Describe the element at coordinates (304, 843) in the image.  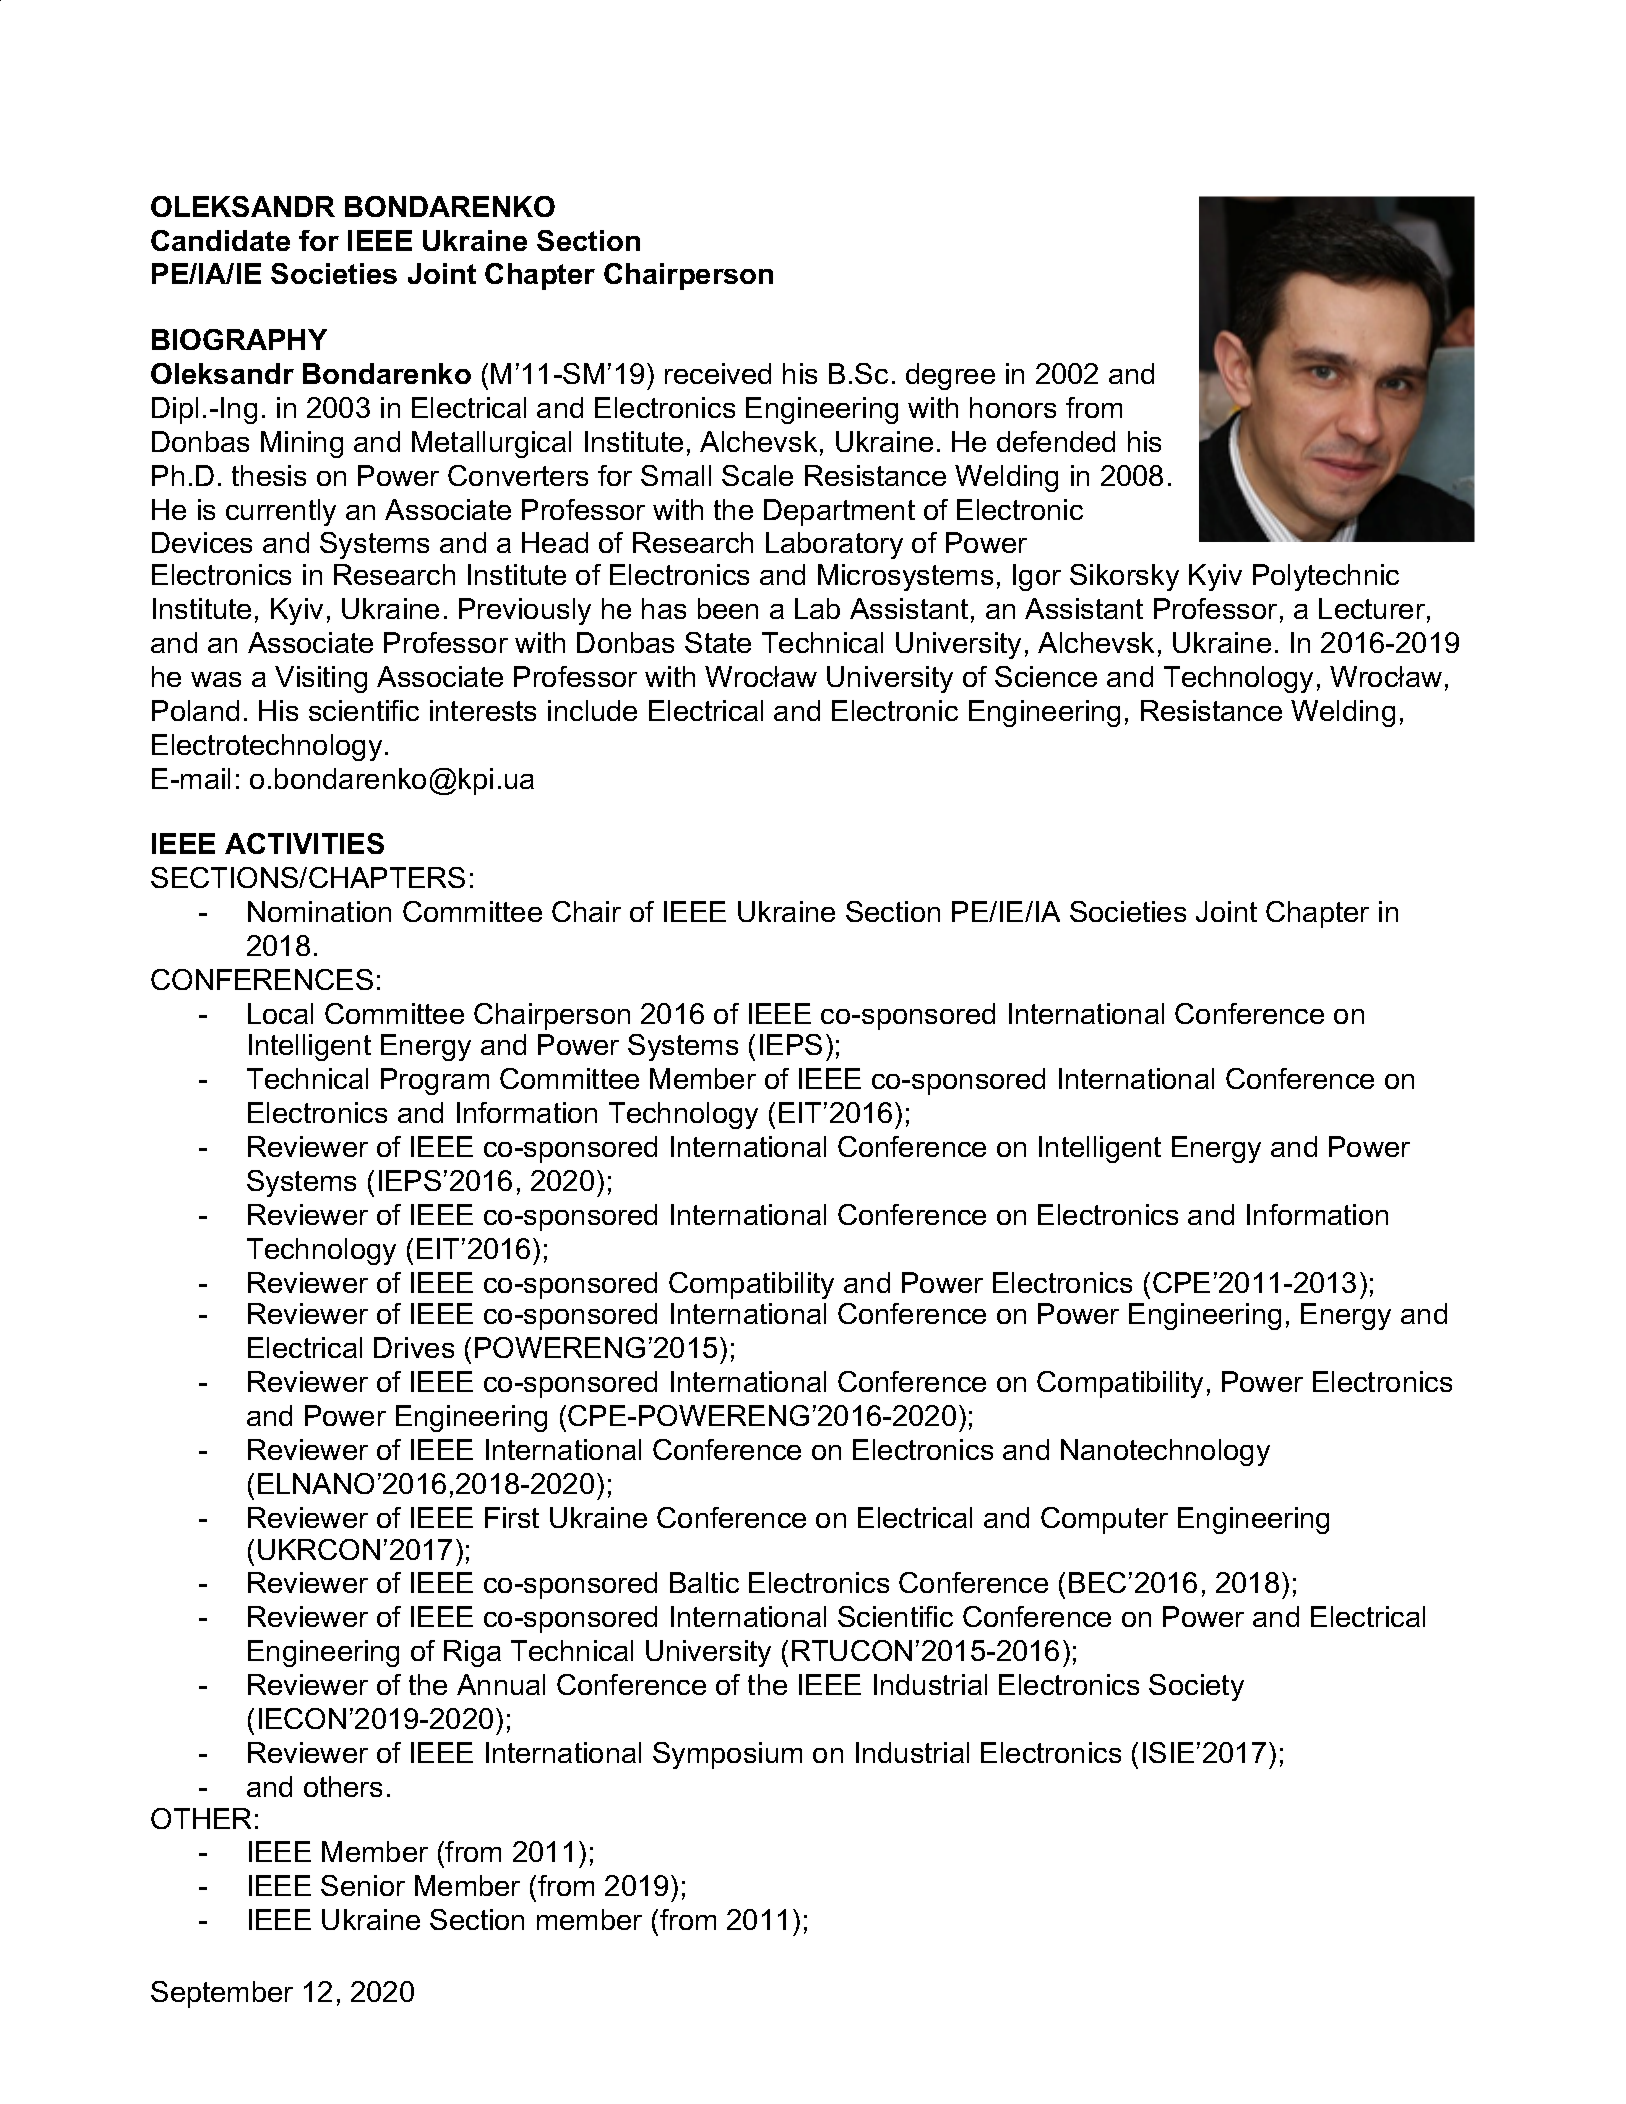
I see `ACTIVITIES` at that location.
